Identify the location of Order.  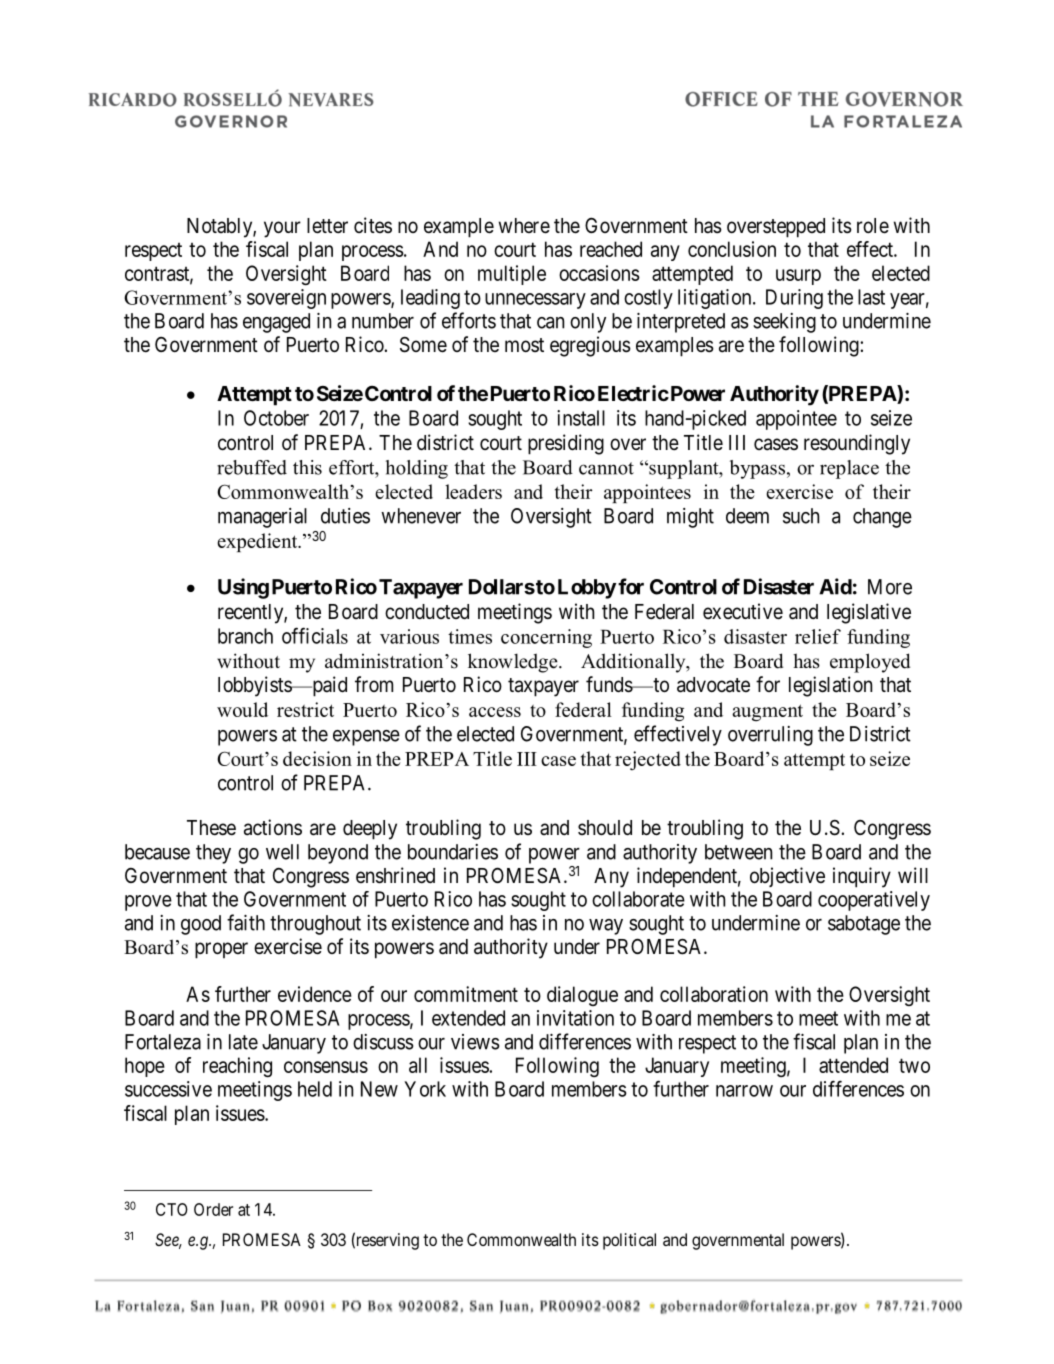
(213, 1209).
